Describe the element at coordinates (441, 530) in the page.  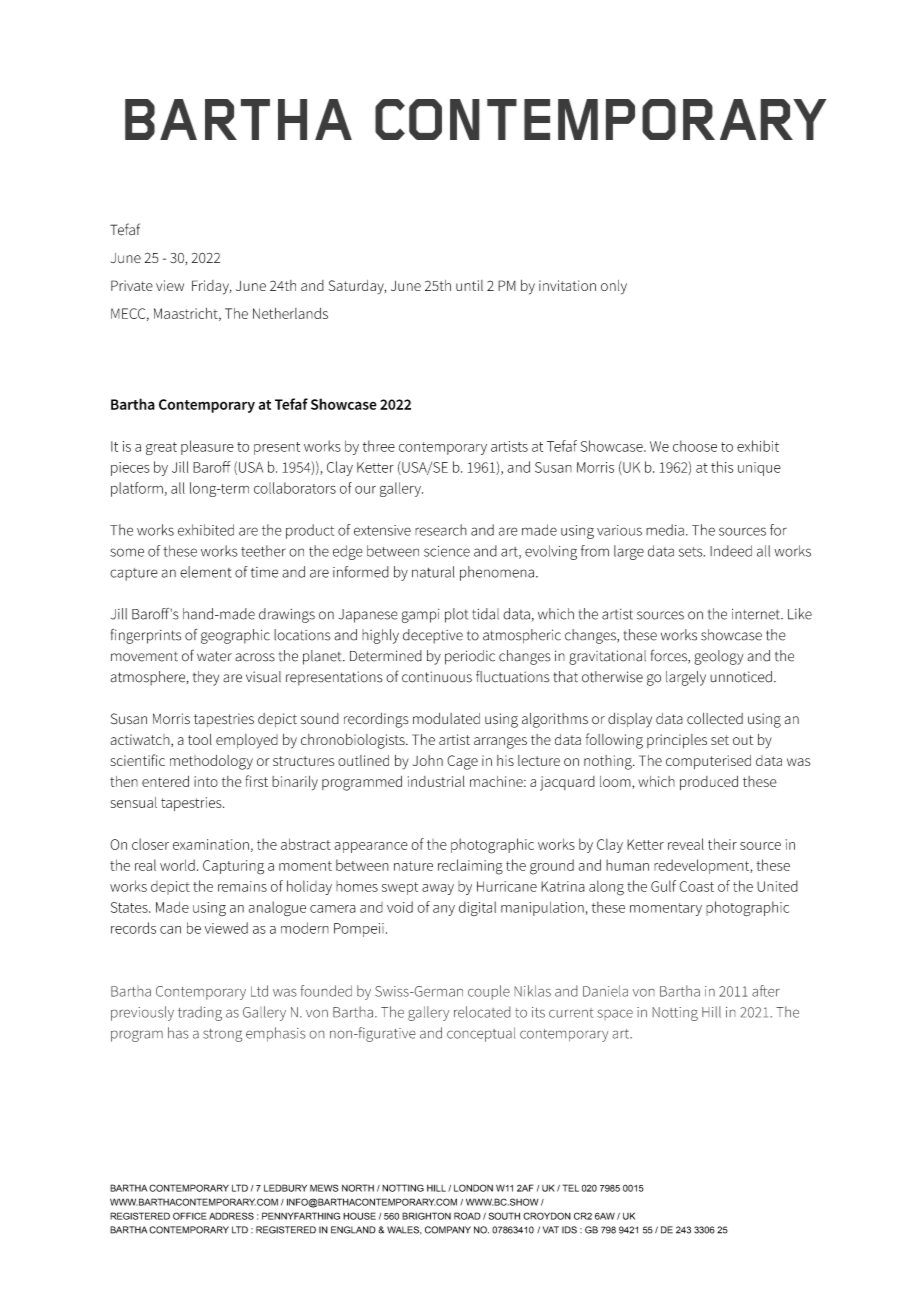
I see `research` at that location.
